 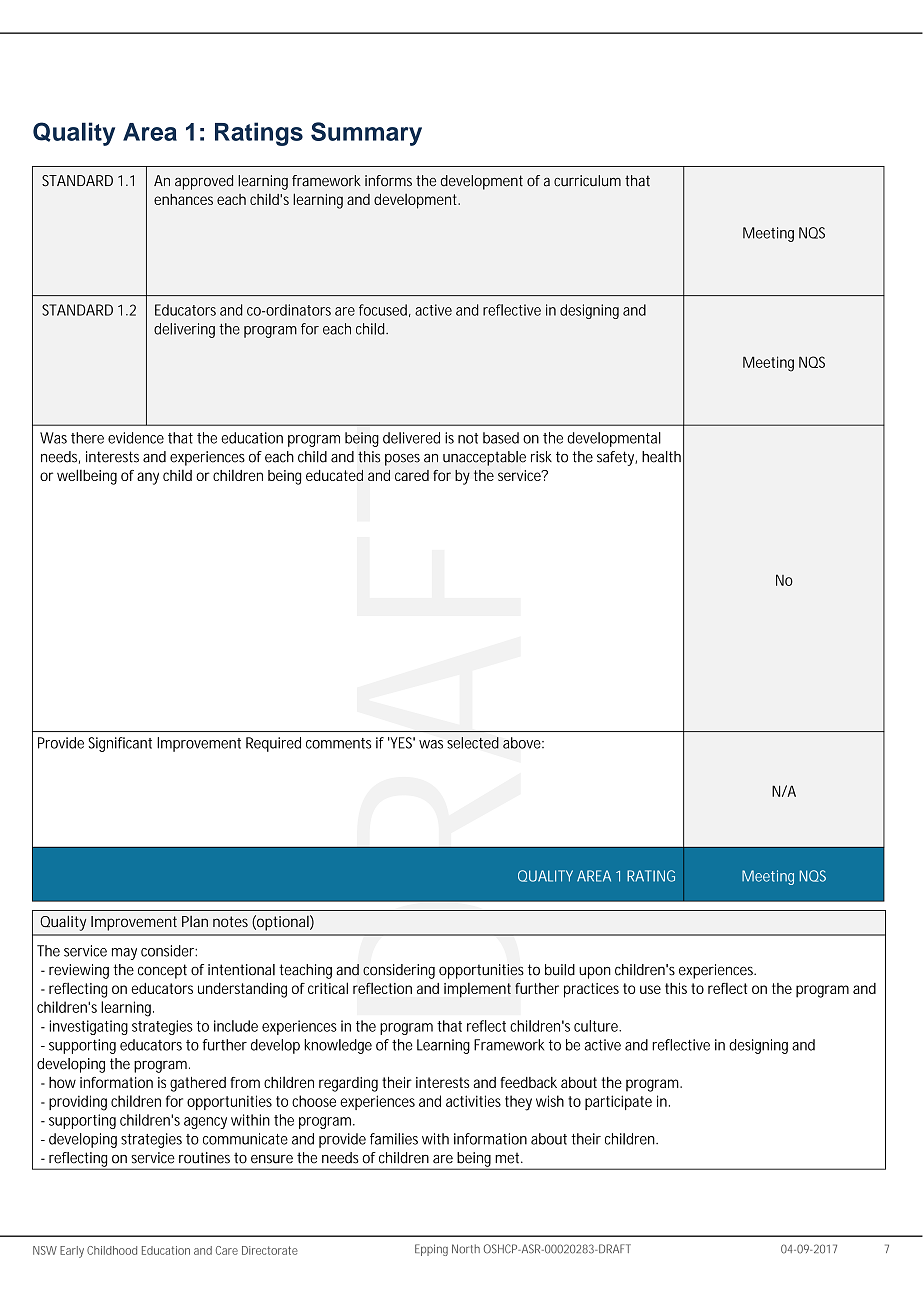 I want to click on curriculum, so click(x=587, y=181).
